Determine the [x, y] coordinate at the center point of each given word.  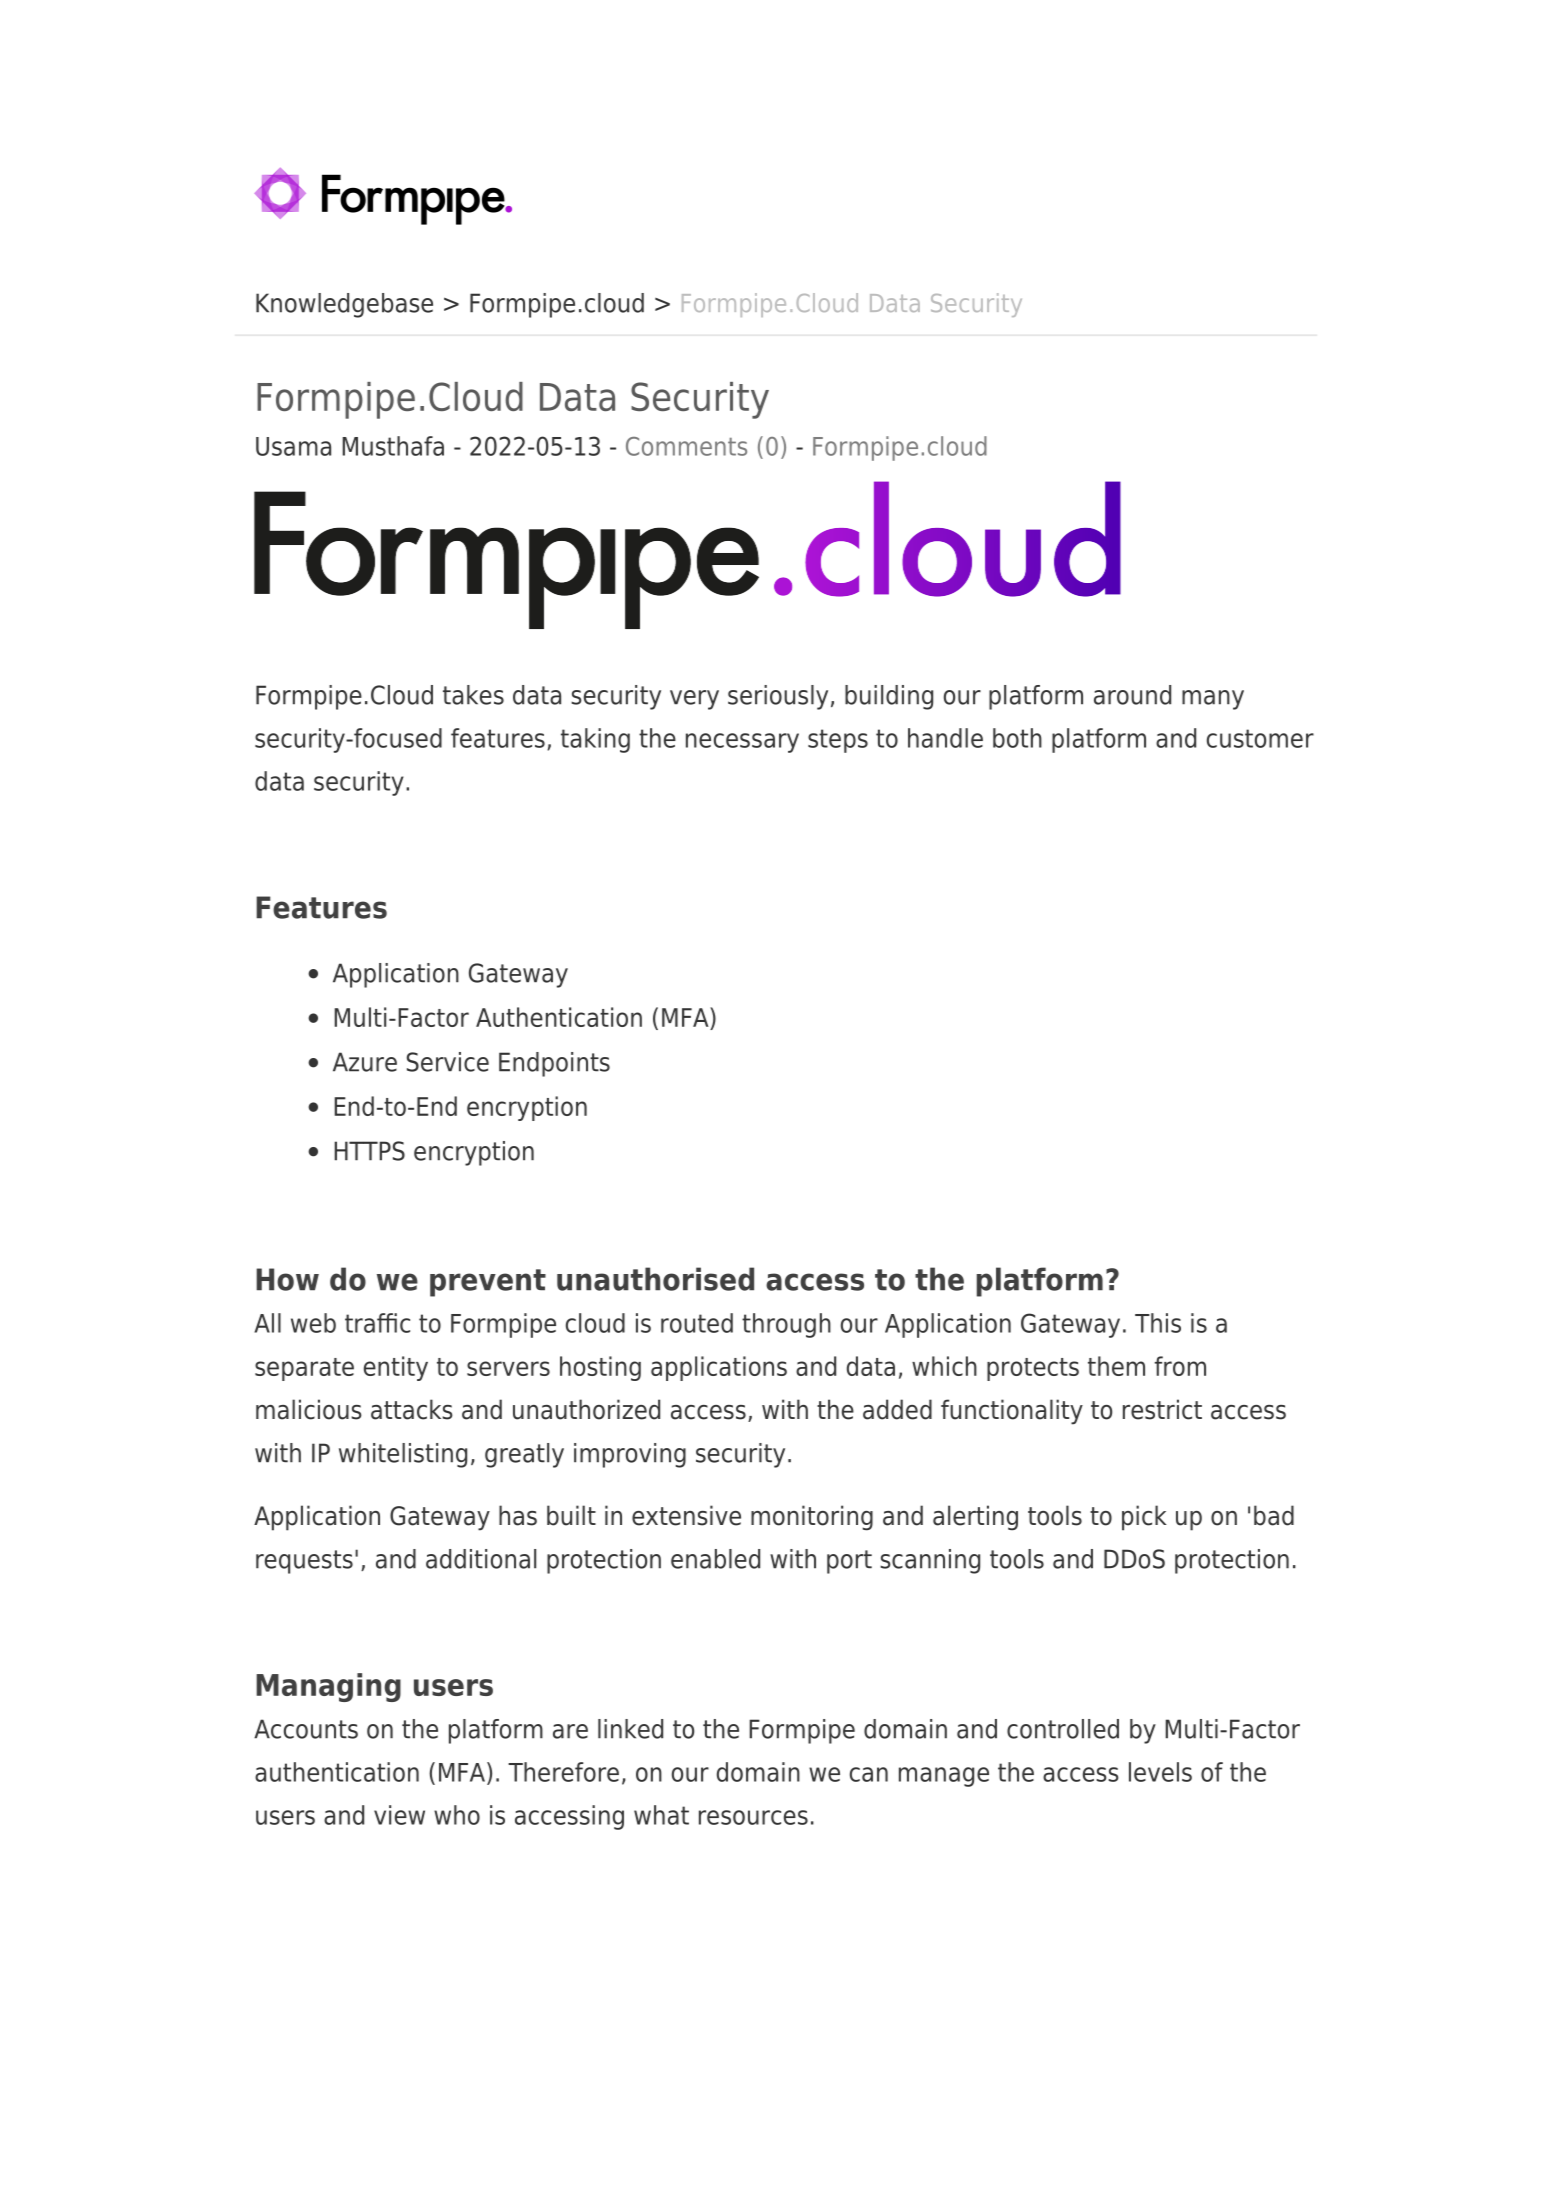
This [1158, 1323]
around [1132, 695]
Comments [686, 446]
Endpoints [554, 1064]
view [399, 1815]
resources [753, 1817]
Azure [365, 1062]
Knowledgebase [344, 305]
